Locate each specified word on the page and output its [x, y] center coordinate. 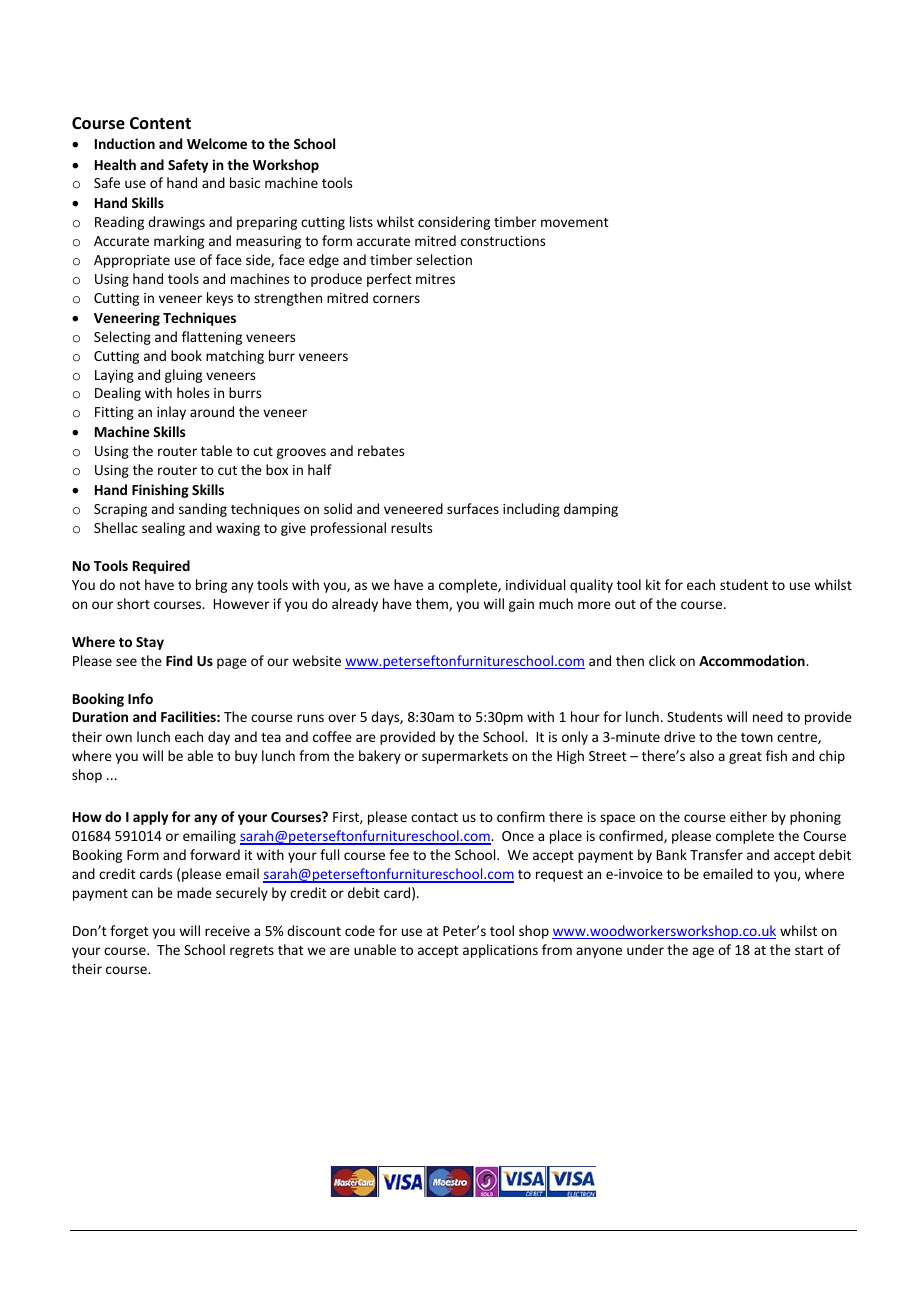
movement [575, 222]
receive [227, 931]
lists [361, 221]
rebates [381, 450]
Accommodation [753, 660]
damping [591, 510]
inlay [171, 413]
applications [500, 951]
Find [179, 660]
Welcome [217, 143]
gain [521, 605]
